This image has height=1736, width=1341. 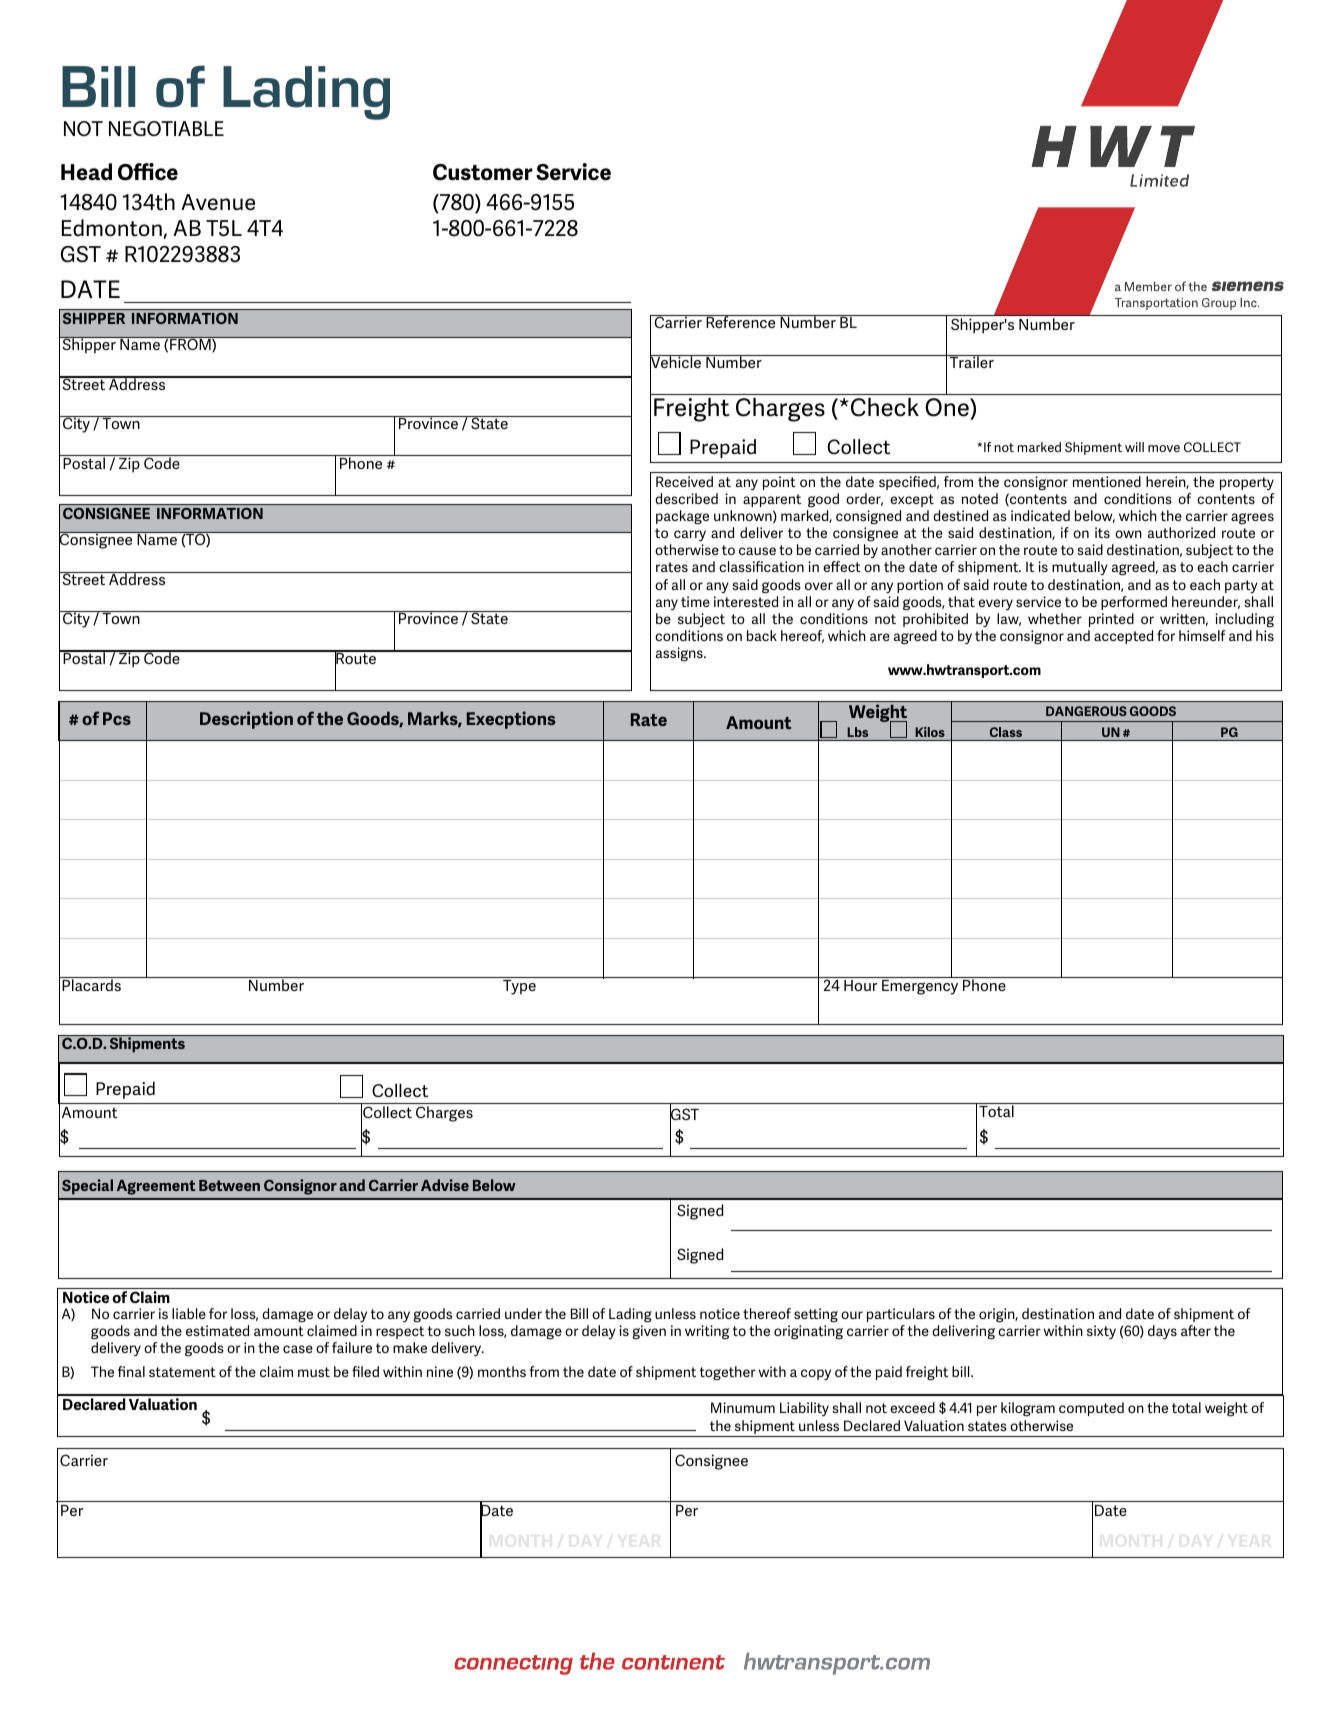 I want to click on Description, so click(x=246, y=720).
